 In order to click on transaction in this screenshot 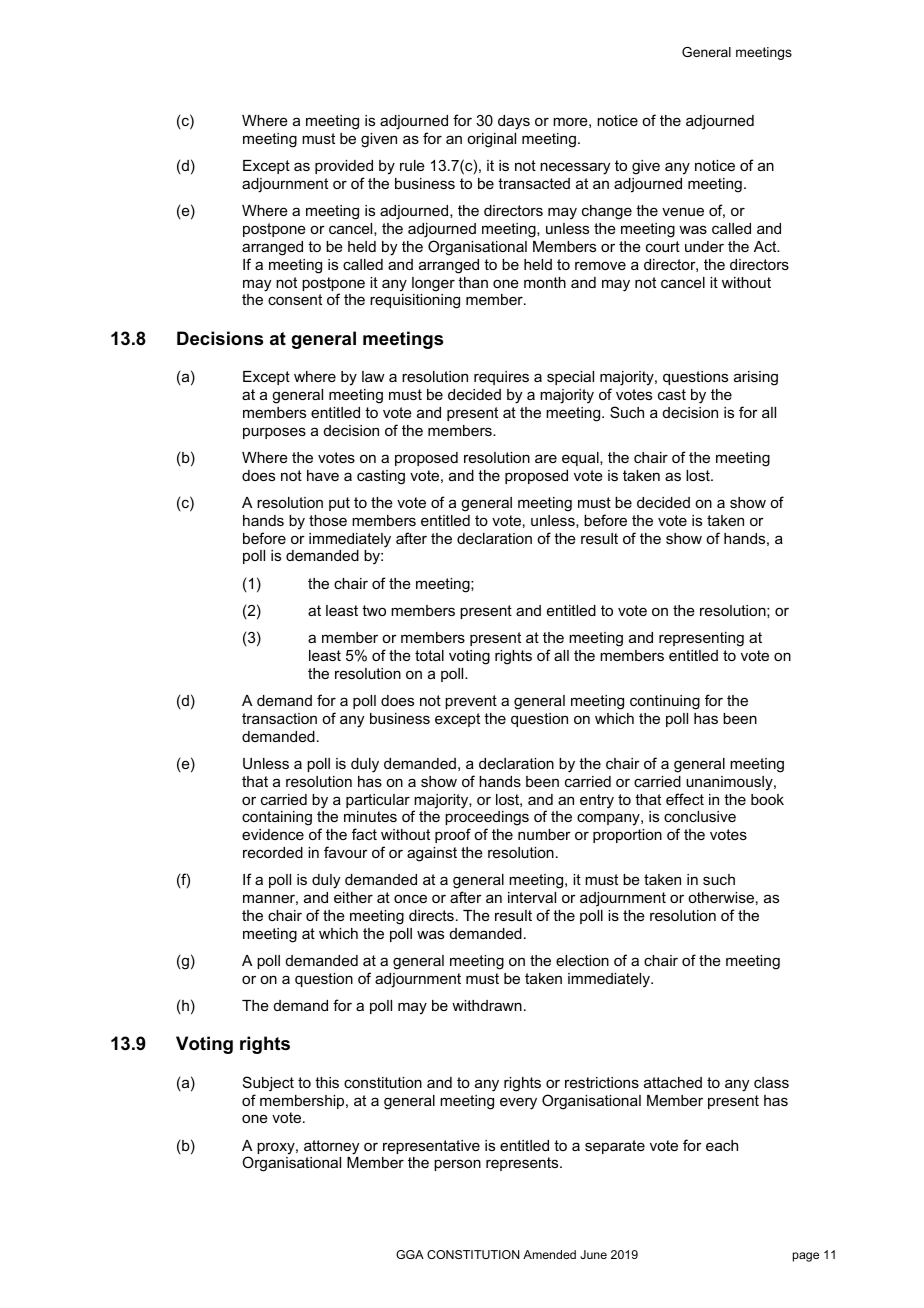, I will do `click(279, 718)`.
